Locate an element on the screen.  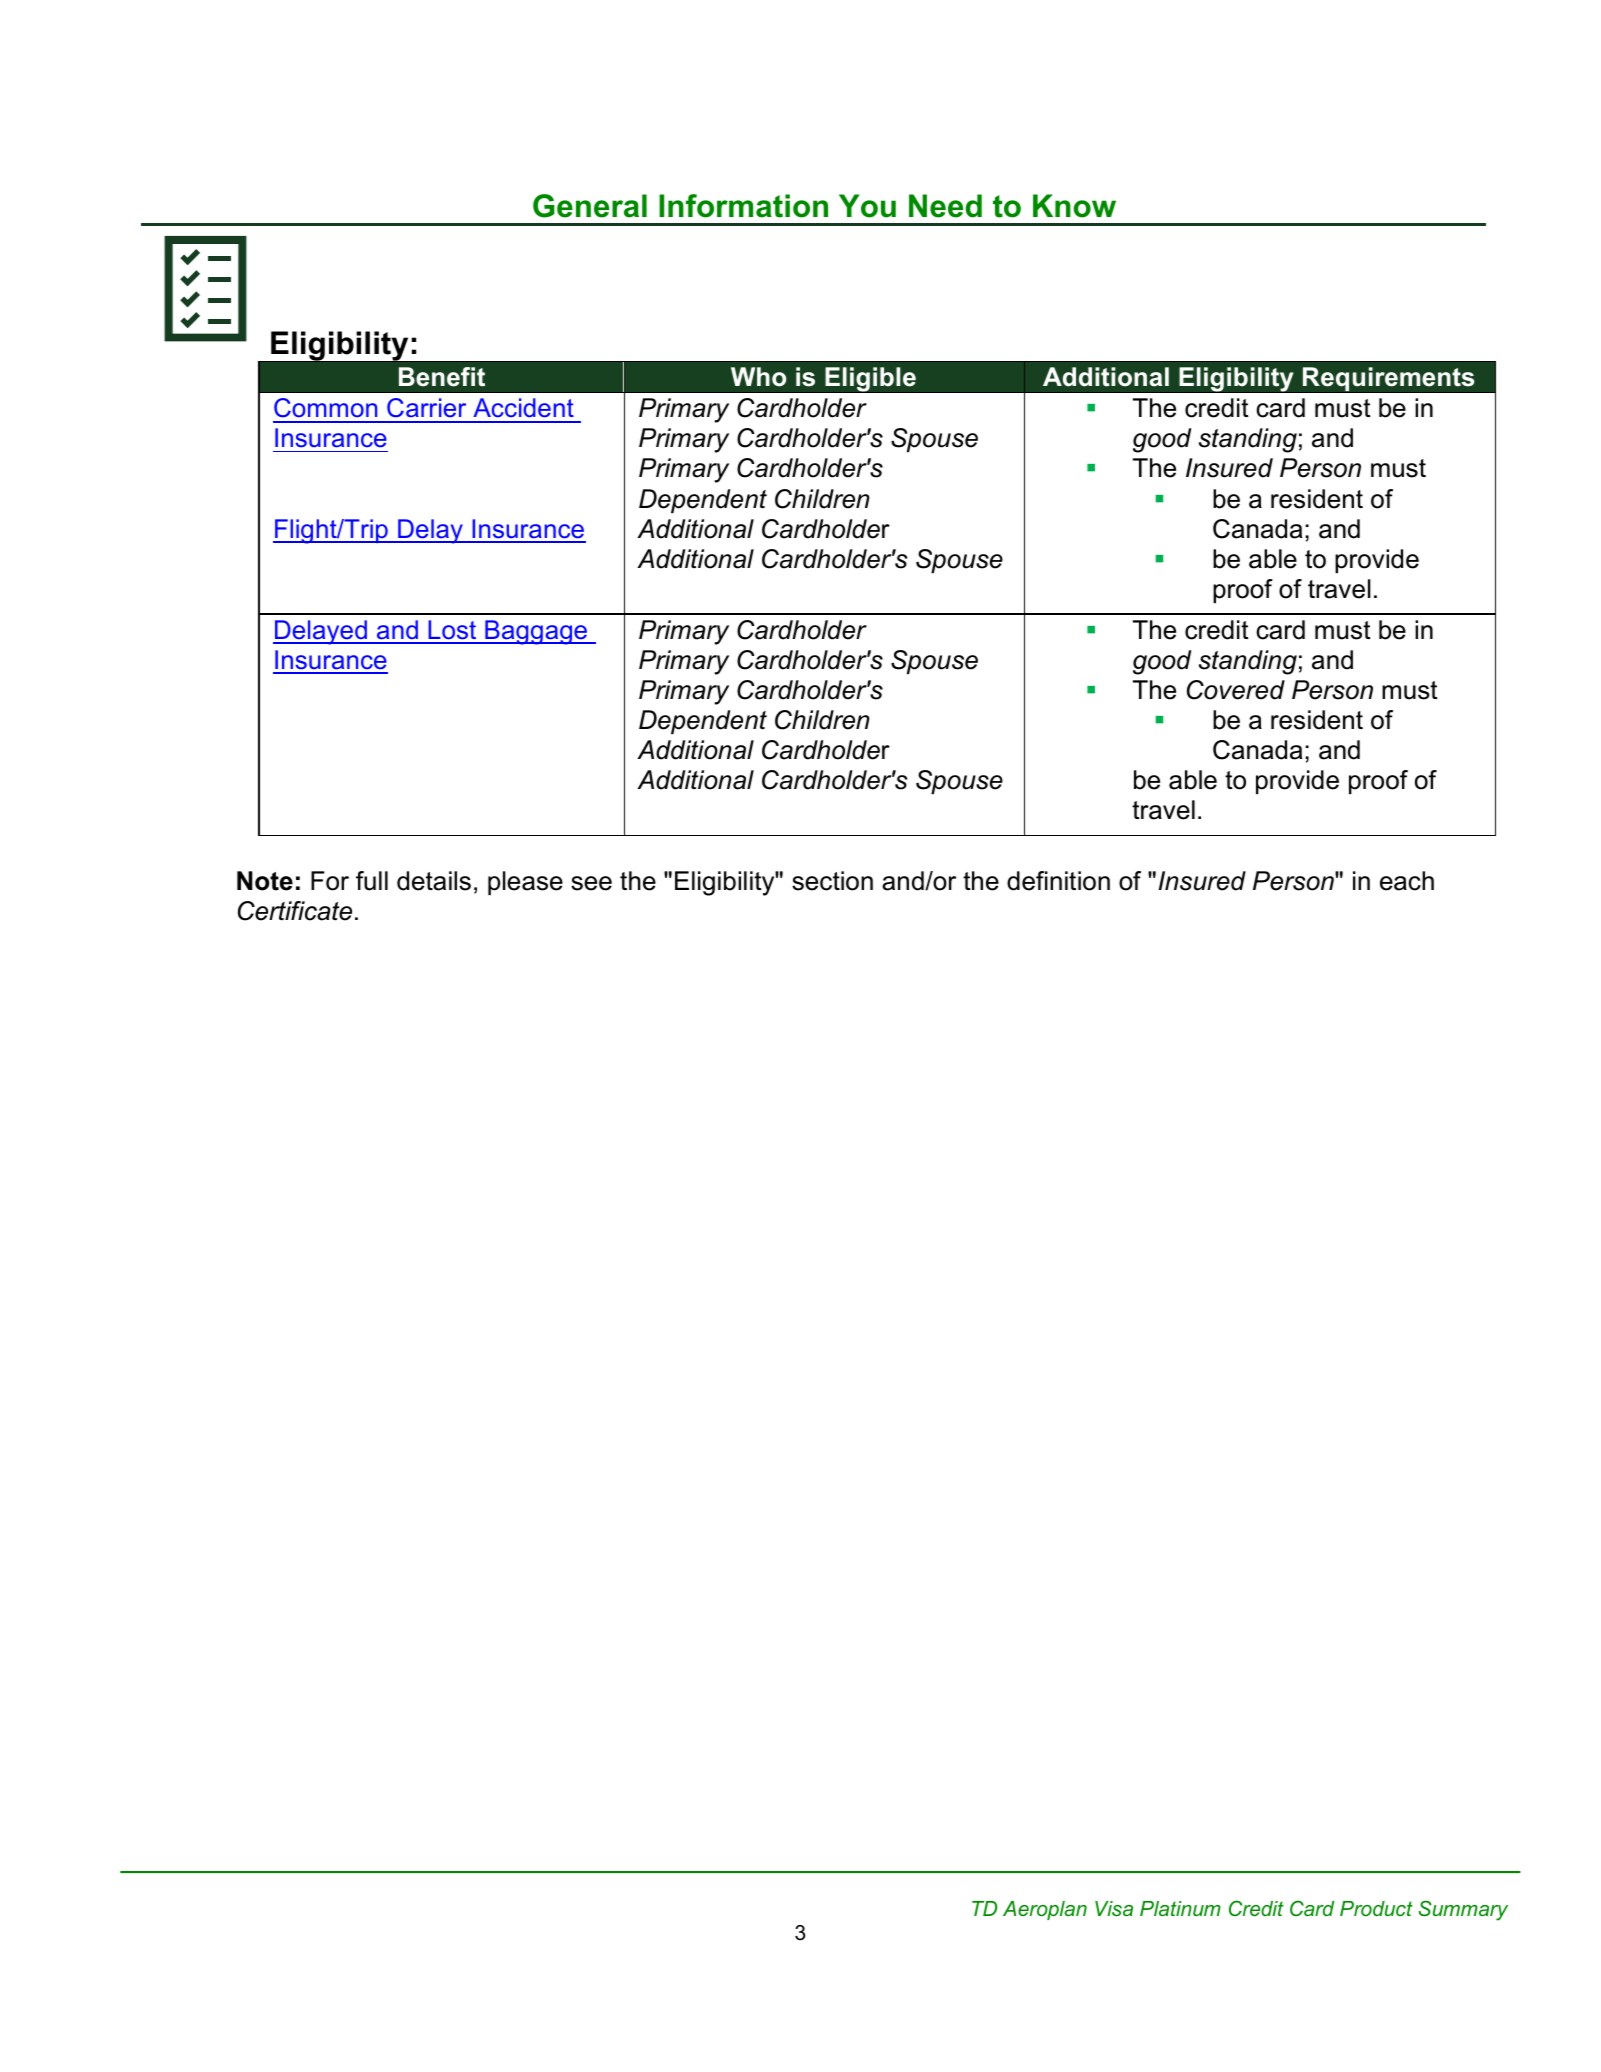
Platinum is located at coordinates (1180, 1908).
